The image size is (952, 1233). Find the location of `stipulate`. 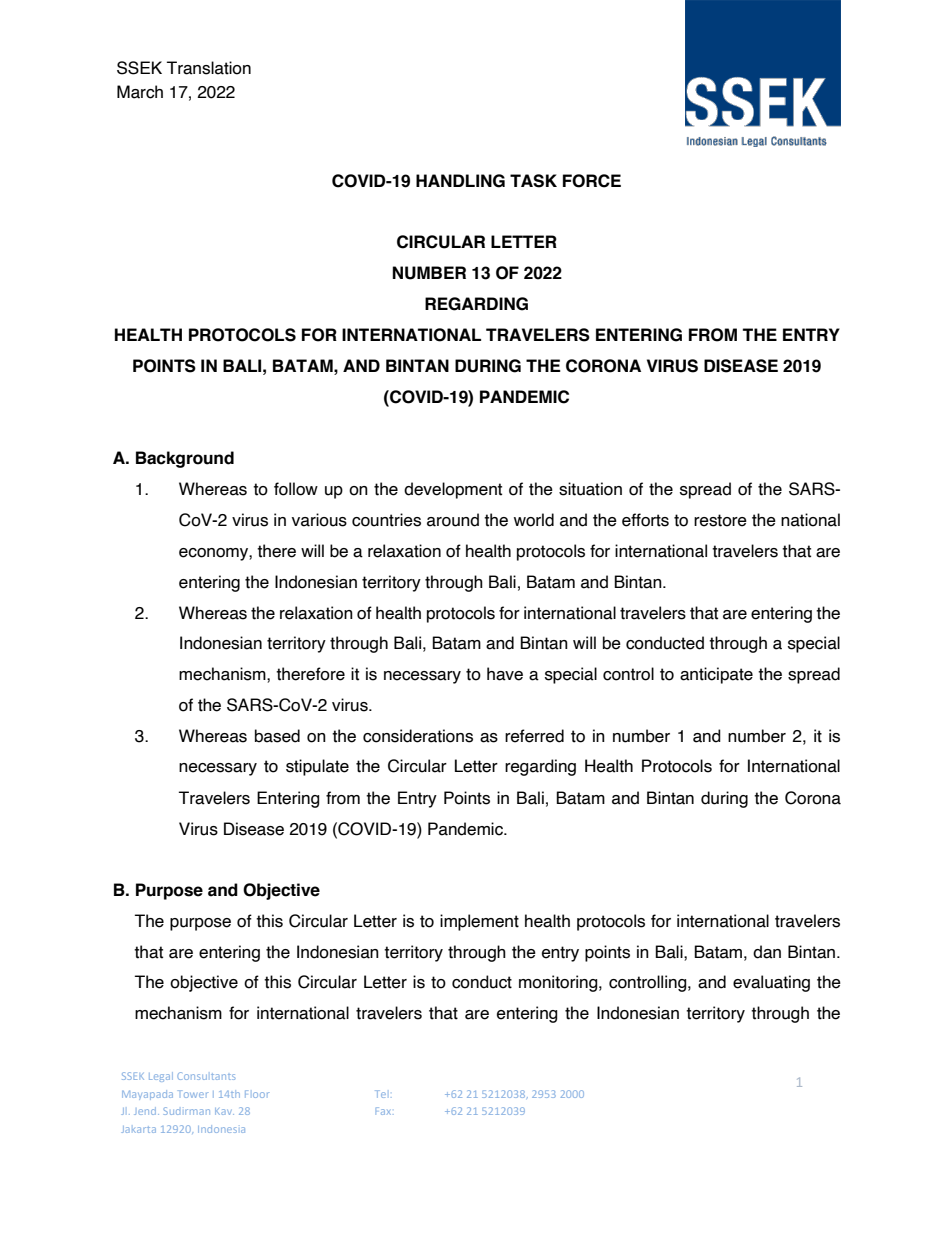

stipulate is located at coordinates (317, 767).
